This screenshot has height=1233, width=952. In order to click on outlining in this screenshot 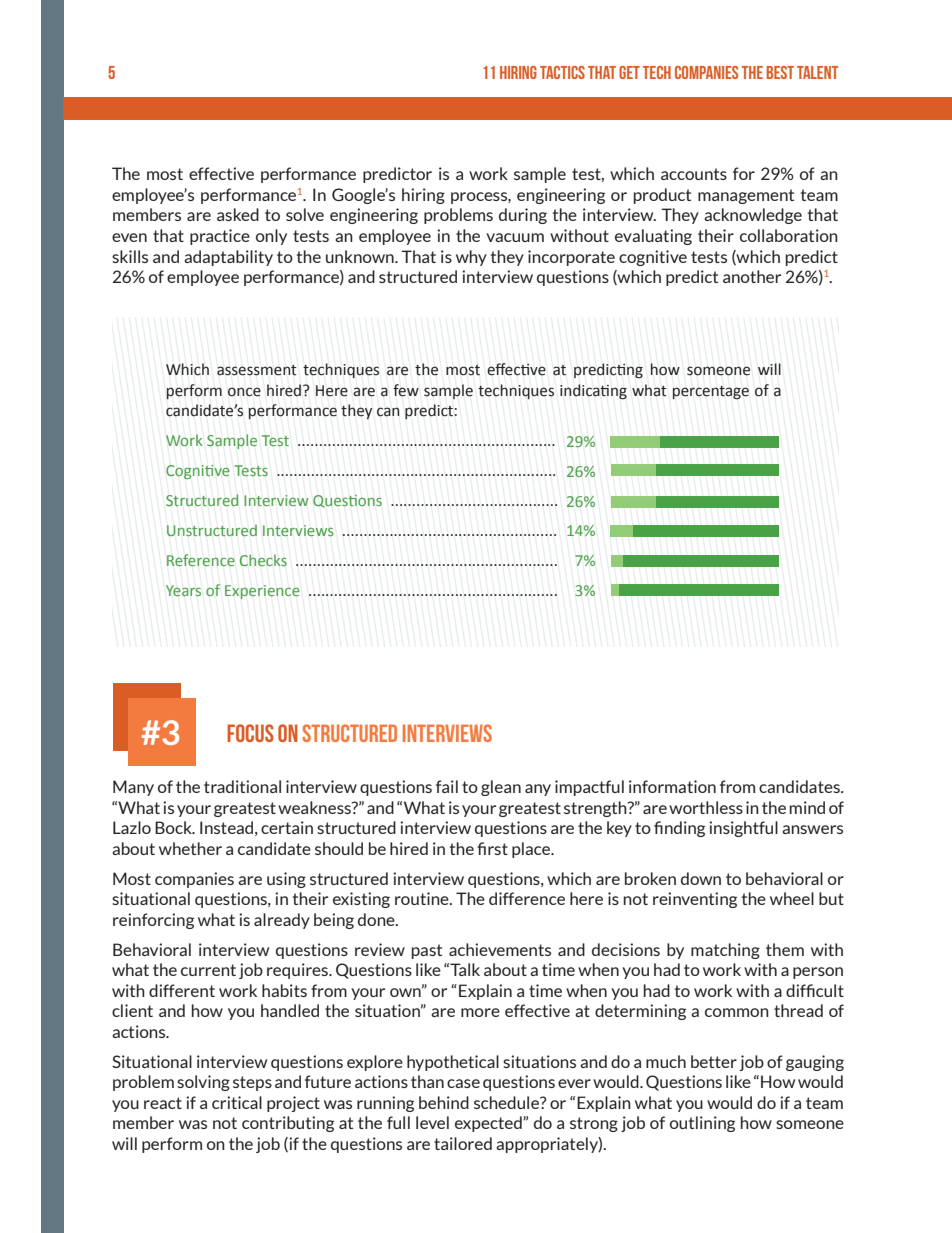, I will do `click(702, 1124)`.
